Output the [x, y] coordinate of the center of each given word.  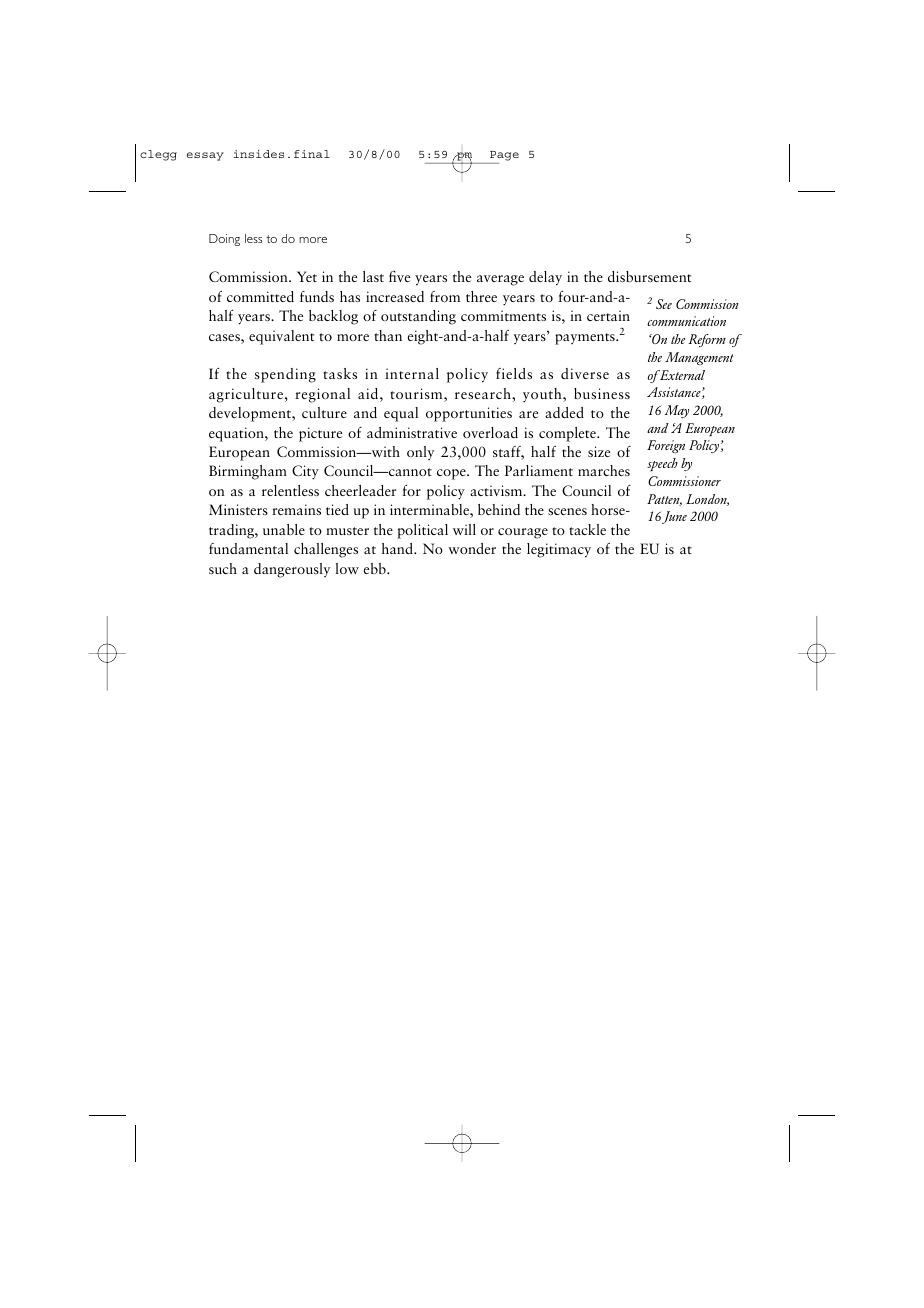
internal [412, 373]
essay [205, 156]
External [681, 375]
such [223, 568]
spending [285, 375]
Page [504, 156]
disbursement [650, 276]
